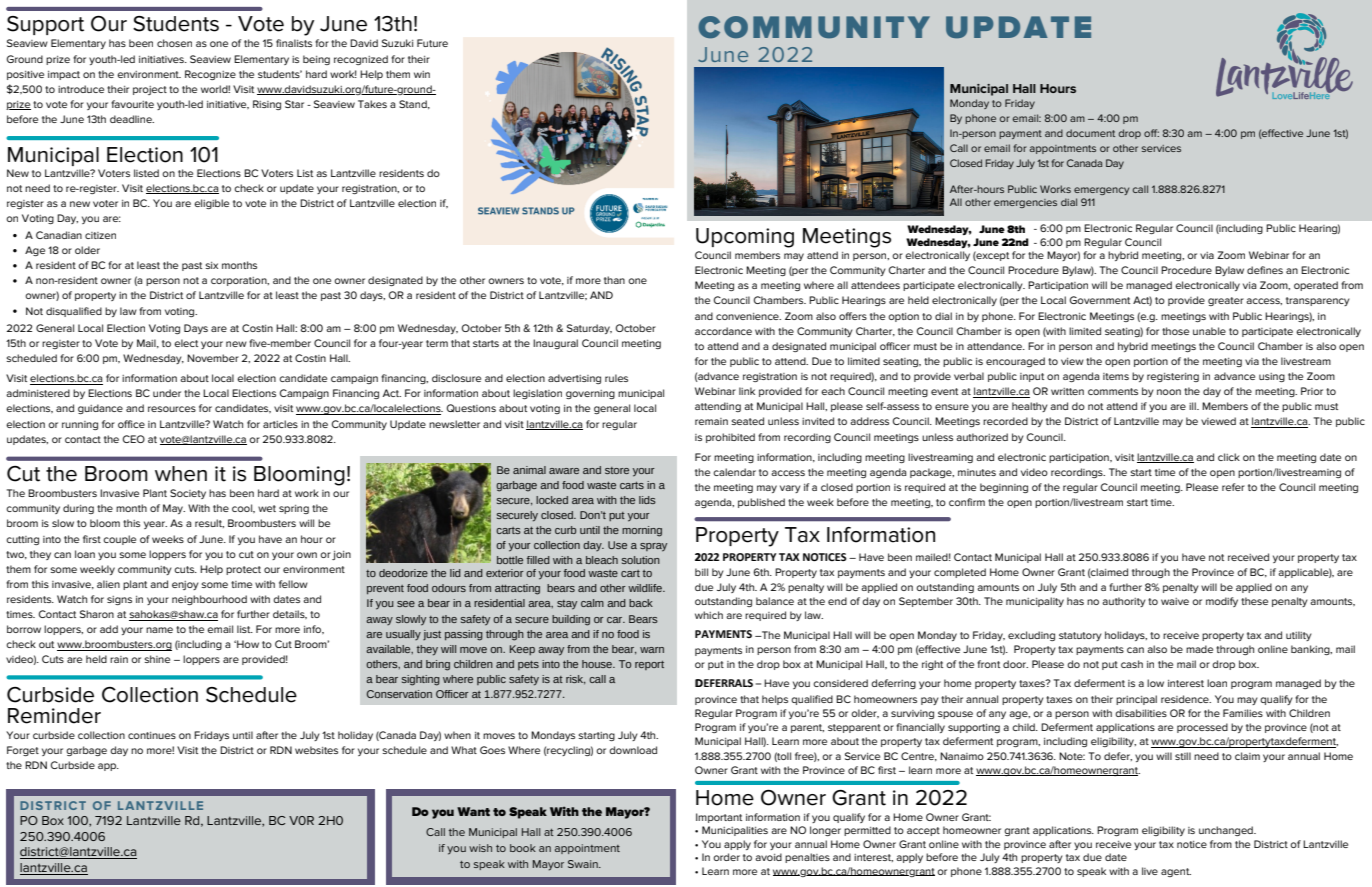 This document has width=1372, height=887. Describe the element at coordinates (1175, 331) in the document. I see `those` at that location.
